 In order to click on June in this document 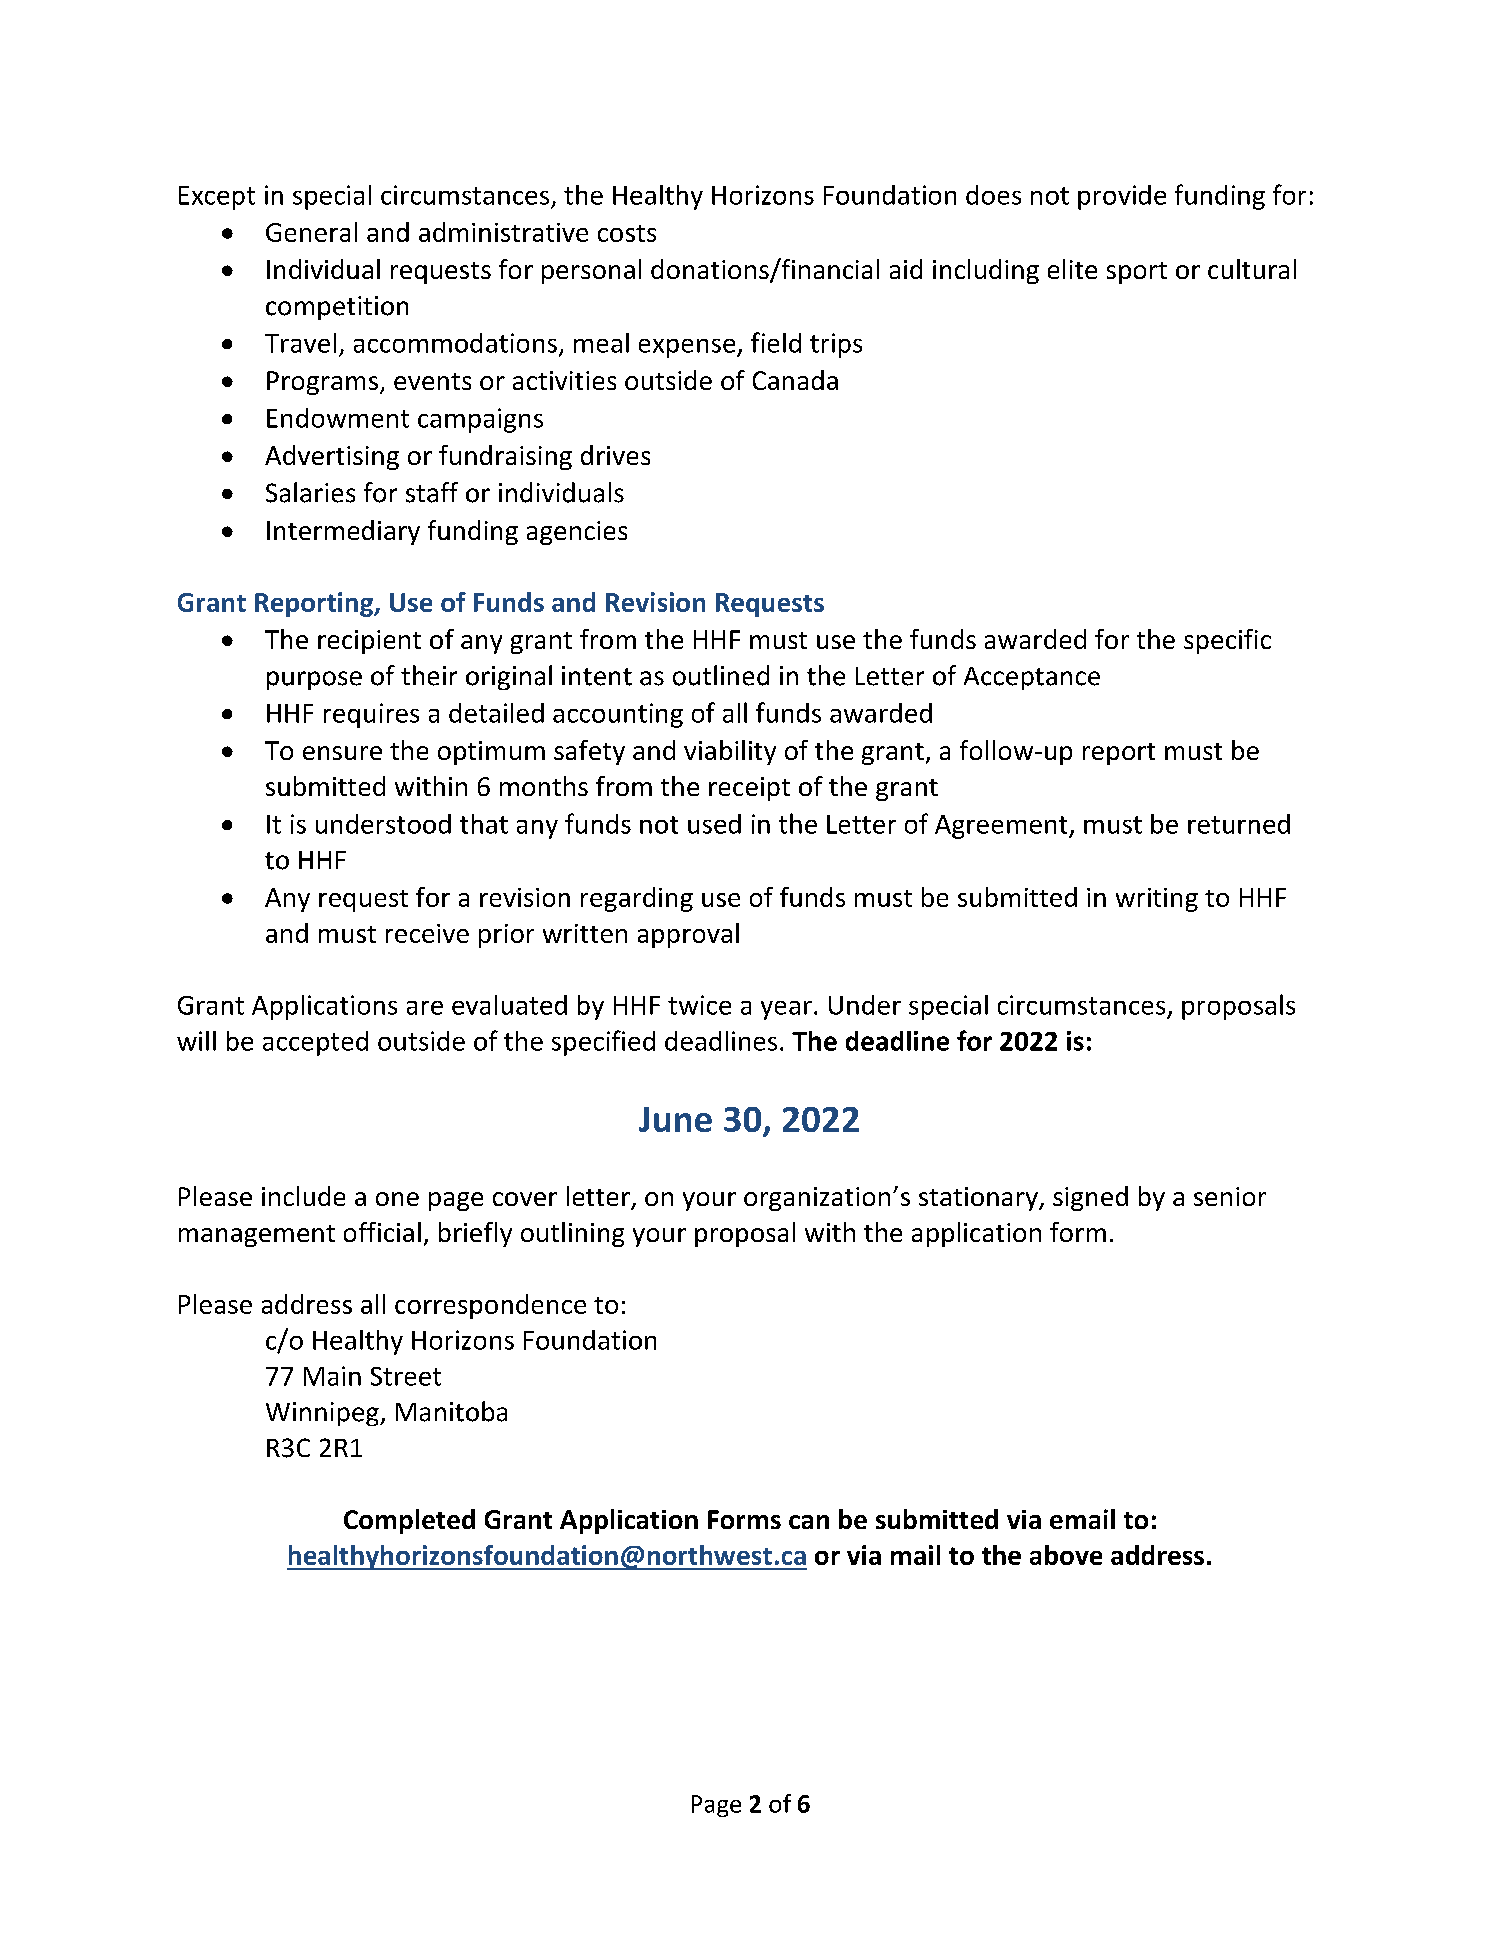, I will do `click(675, 1119)`.
